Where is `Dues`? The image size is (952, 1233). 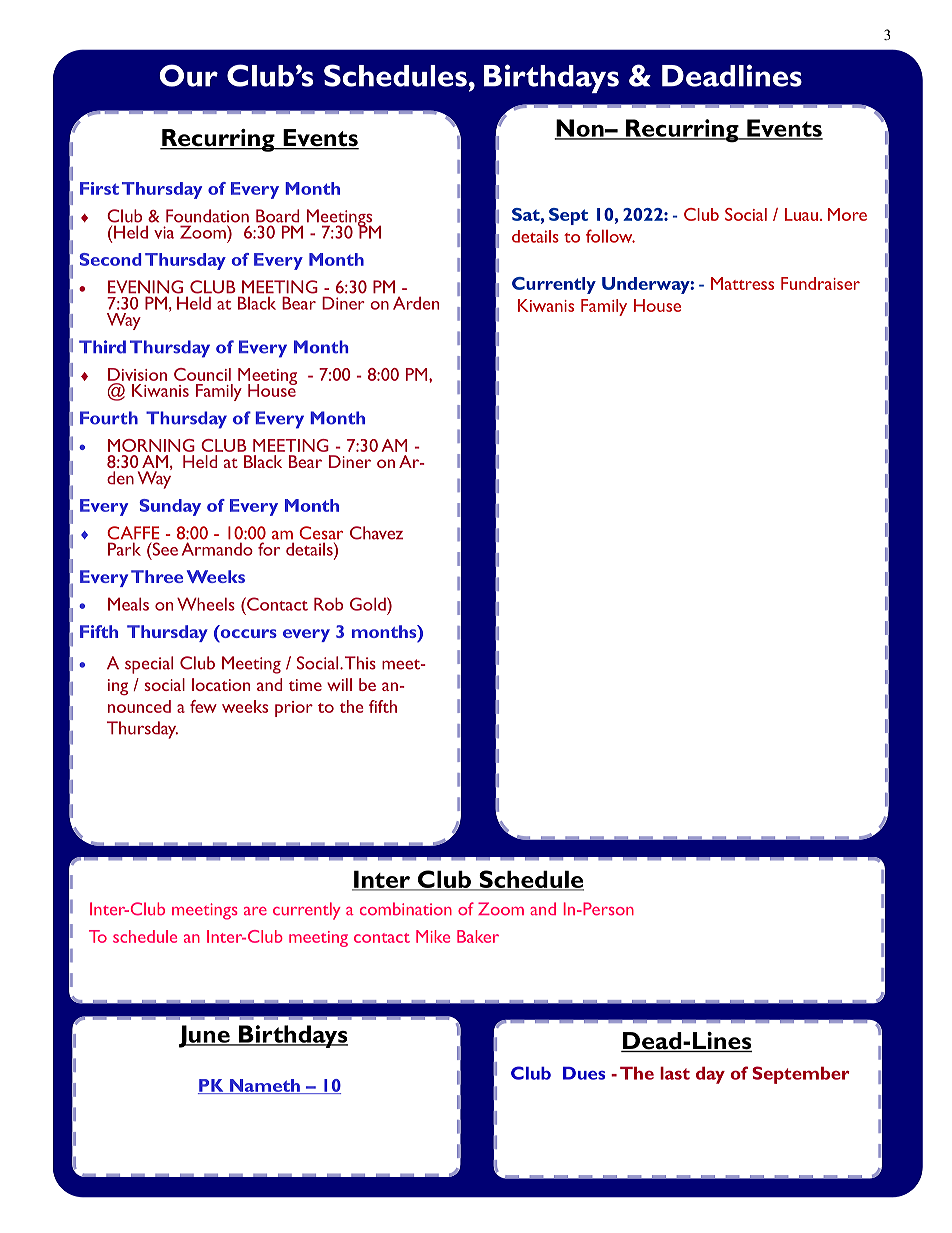
Dues is located at coordinates (584, 1073).
